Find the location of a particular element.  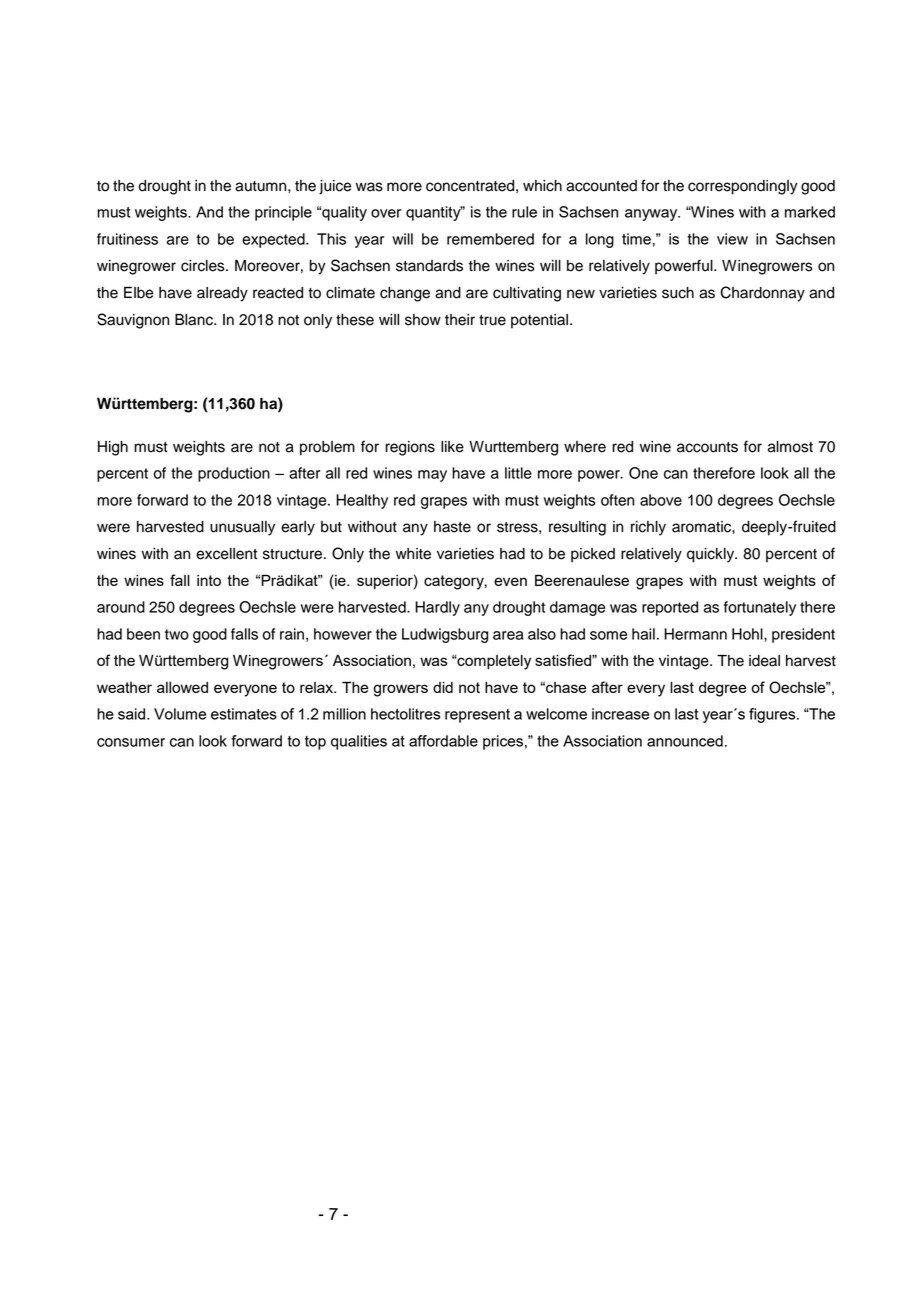

accounts is located at coordinates (707, 447).
